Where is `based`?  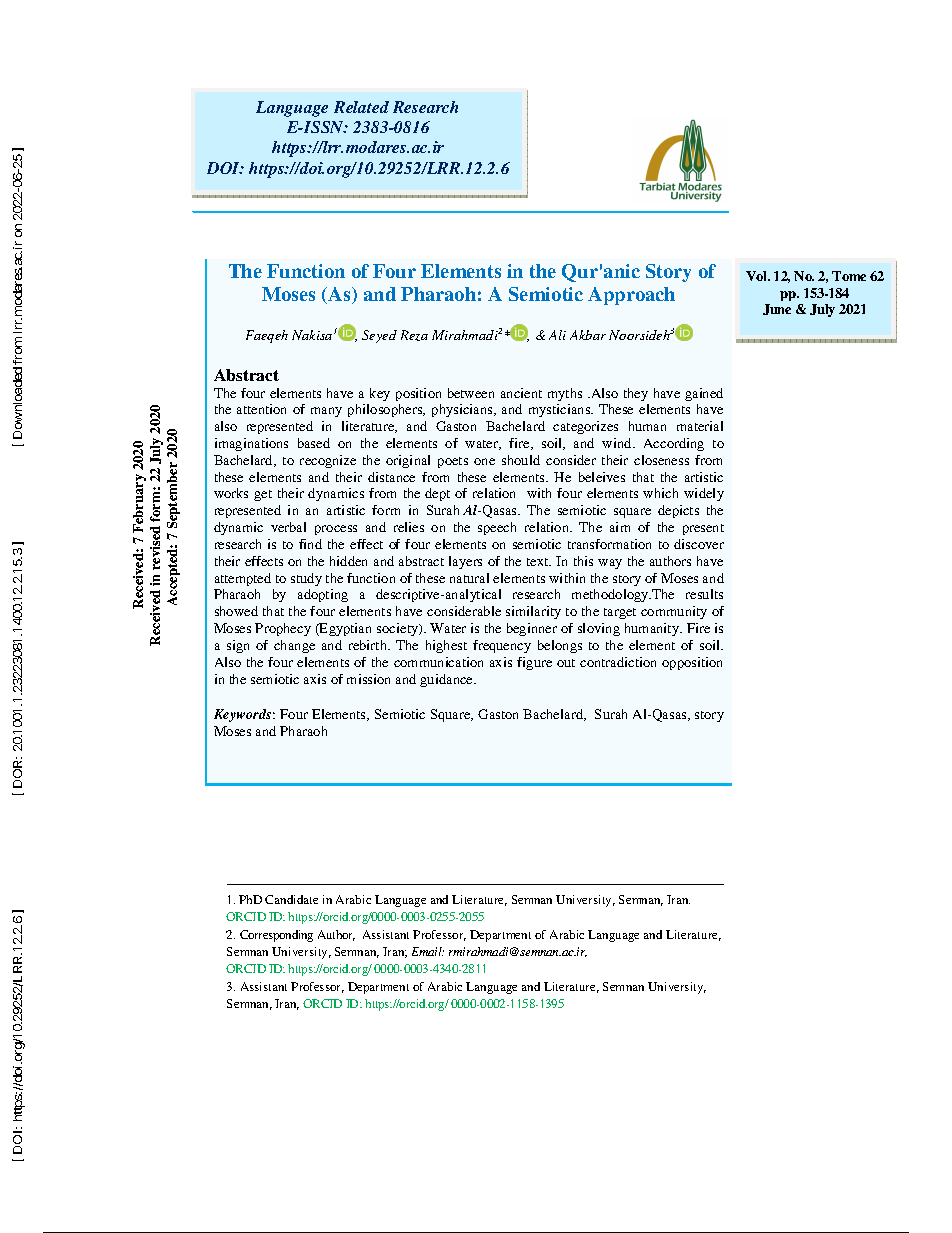 based is located at coordinates (314, 443).
